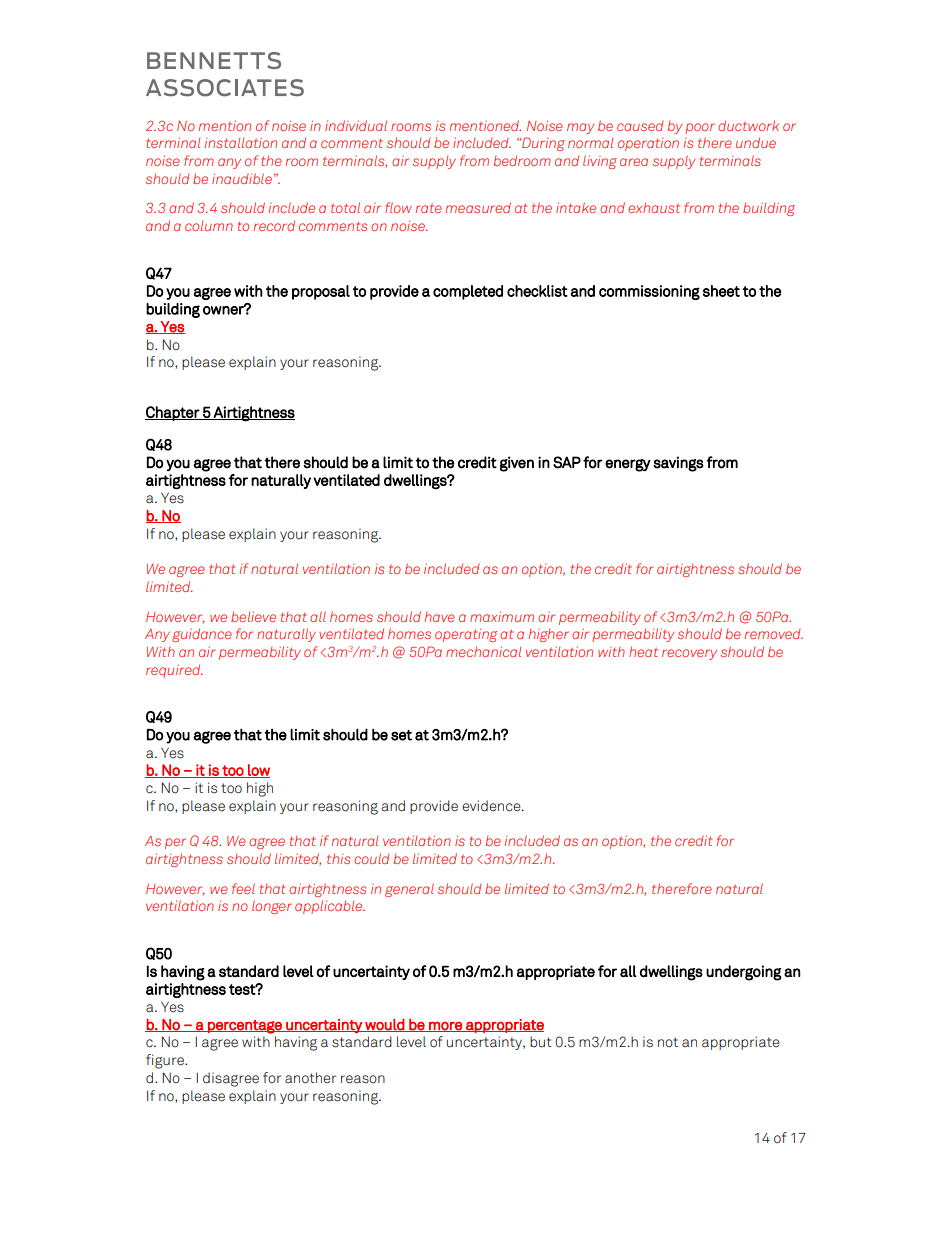 The width and height of the screenshot is (952, 1233). What do you see at coordinates (245, 1027) in the screenshot?
I see `percentage` at bounding box center [245, 1027].
